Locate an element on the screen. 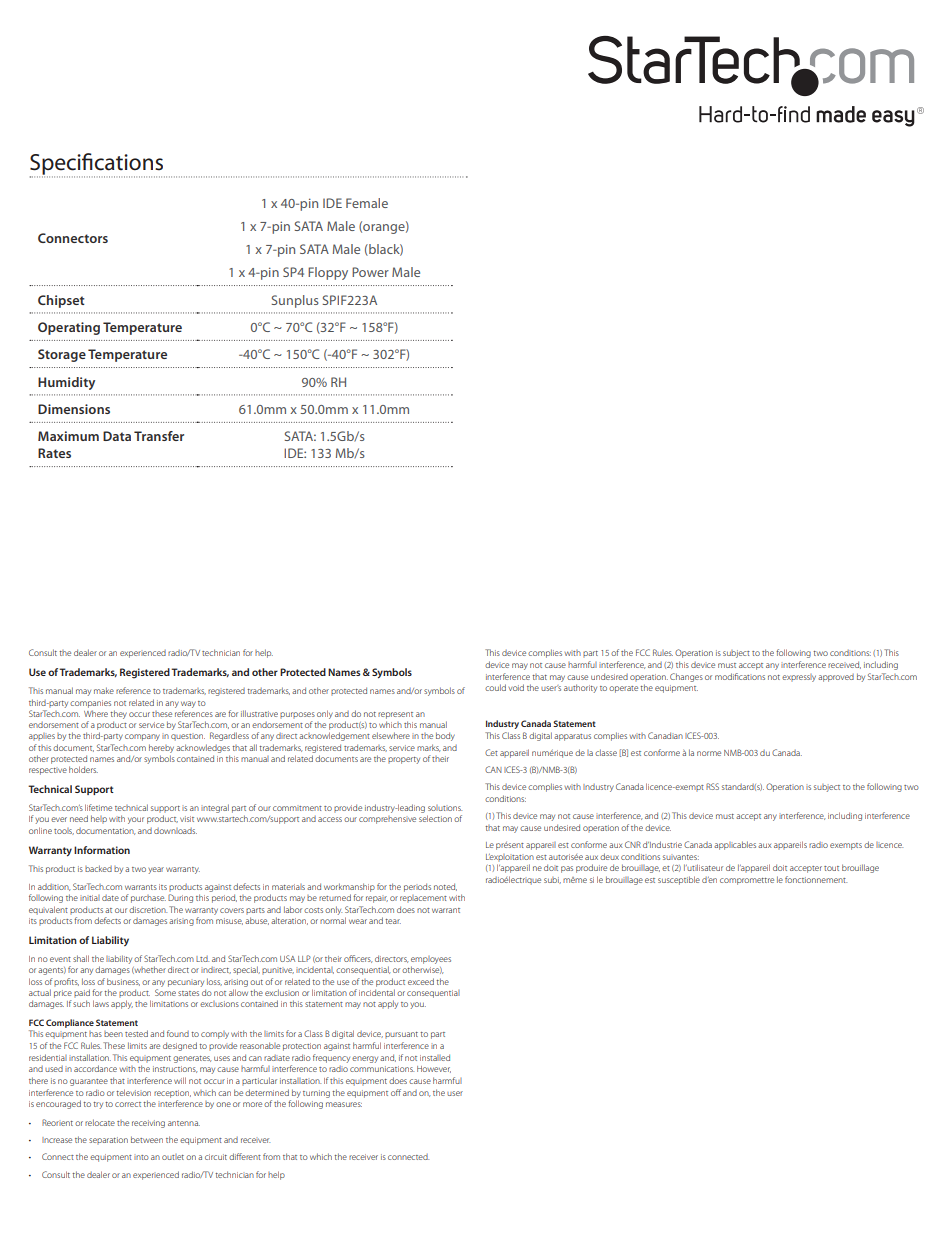  Floppy is located at coordinates (328, 273).
